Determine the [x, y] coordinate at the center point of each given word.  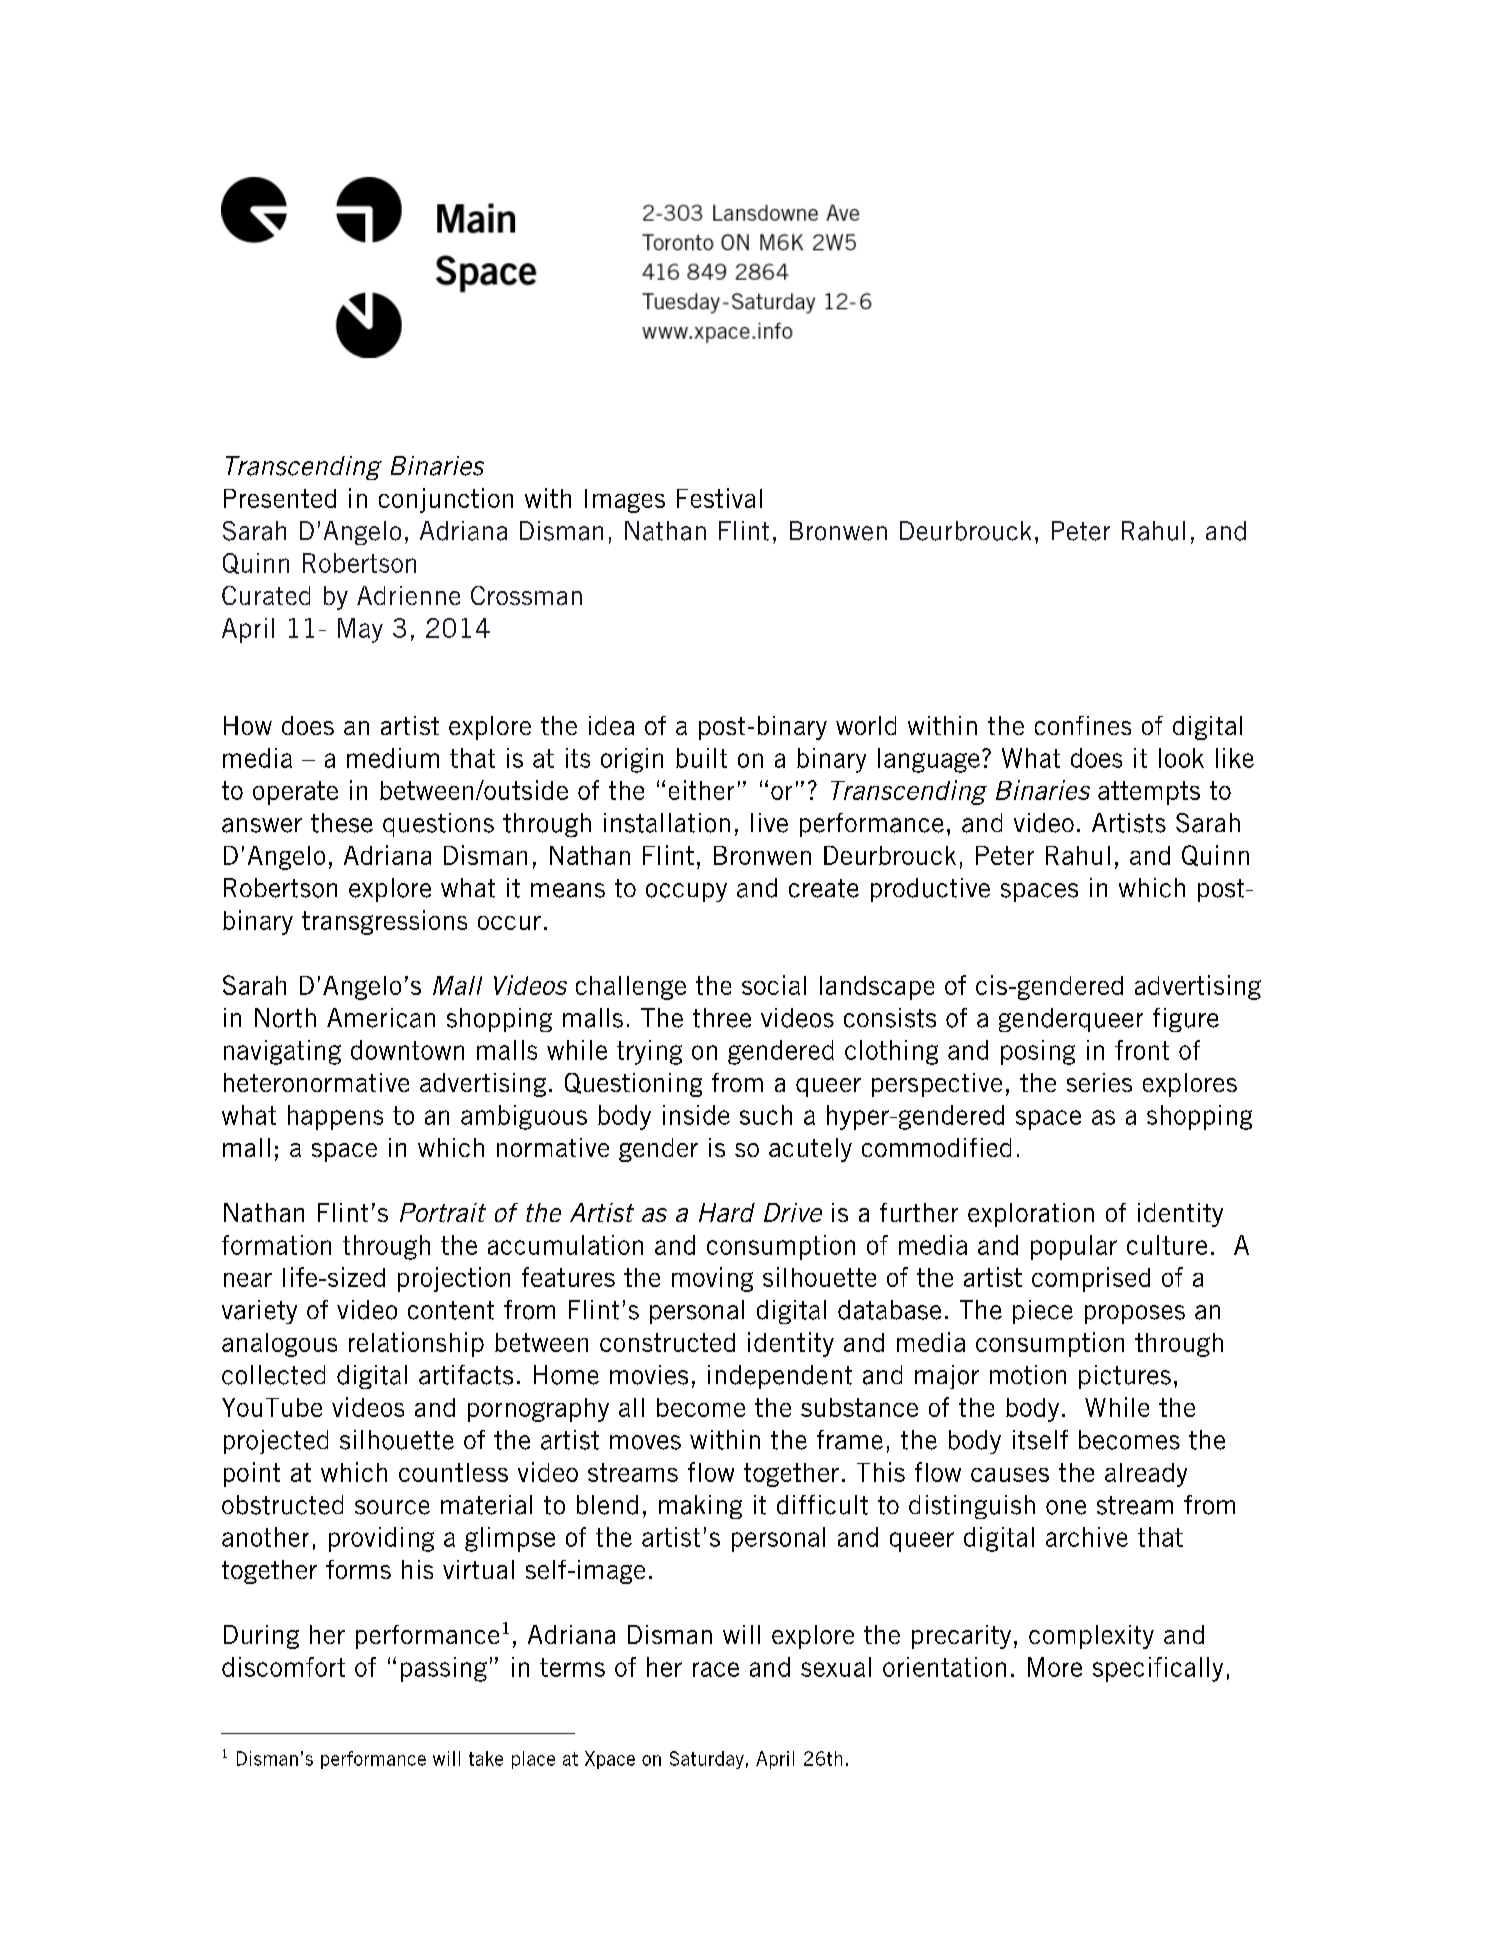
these [342, 823]
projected [276, 1442]
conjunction [446, 500]
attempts [1149, 793]
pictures [1125, 1377]
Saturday [707, 1760]
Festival [719, 498]
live [769, 823]
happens [335, 1117]
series [1099, 1082]
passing [444, 1669]
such [766, 1115]
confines [1083, 725]
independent [780, 1377]
